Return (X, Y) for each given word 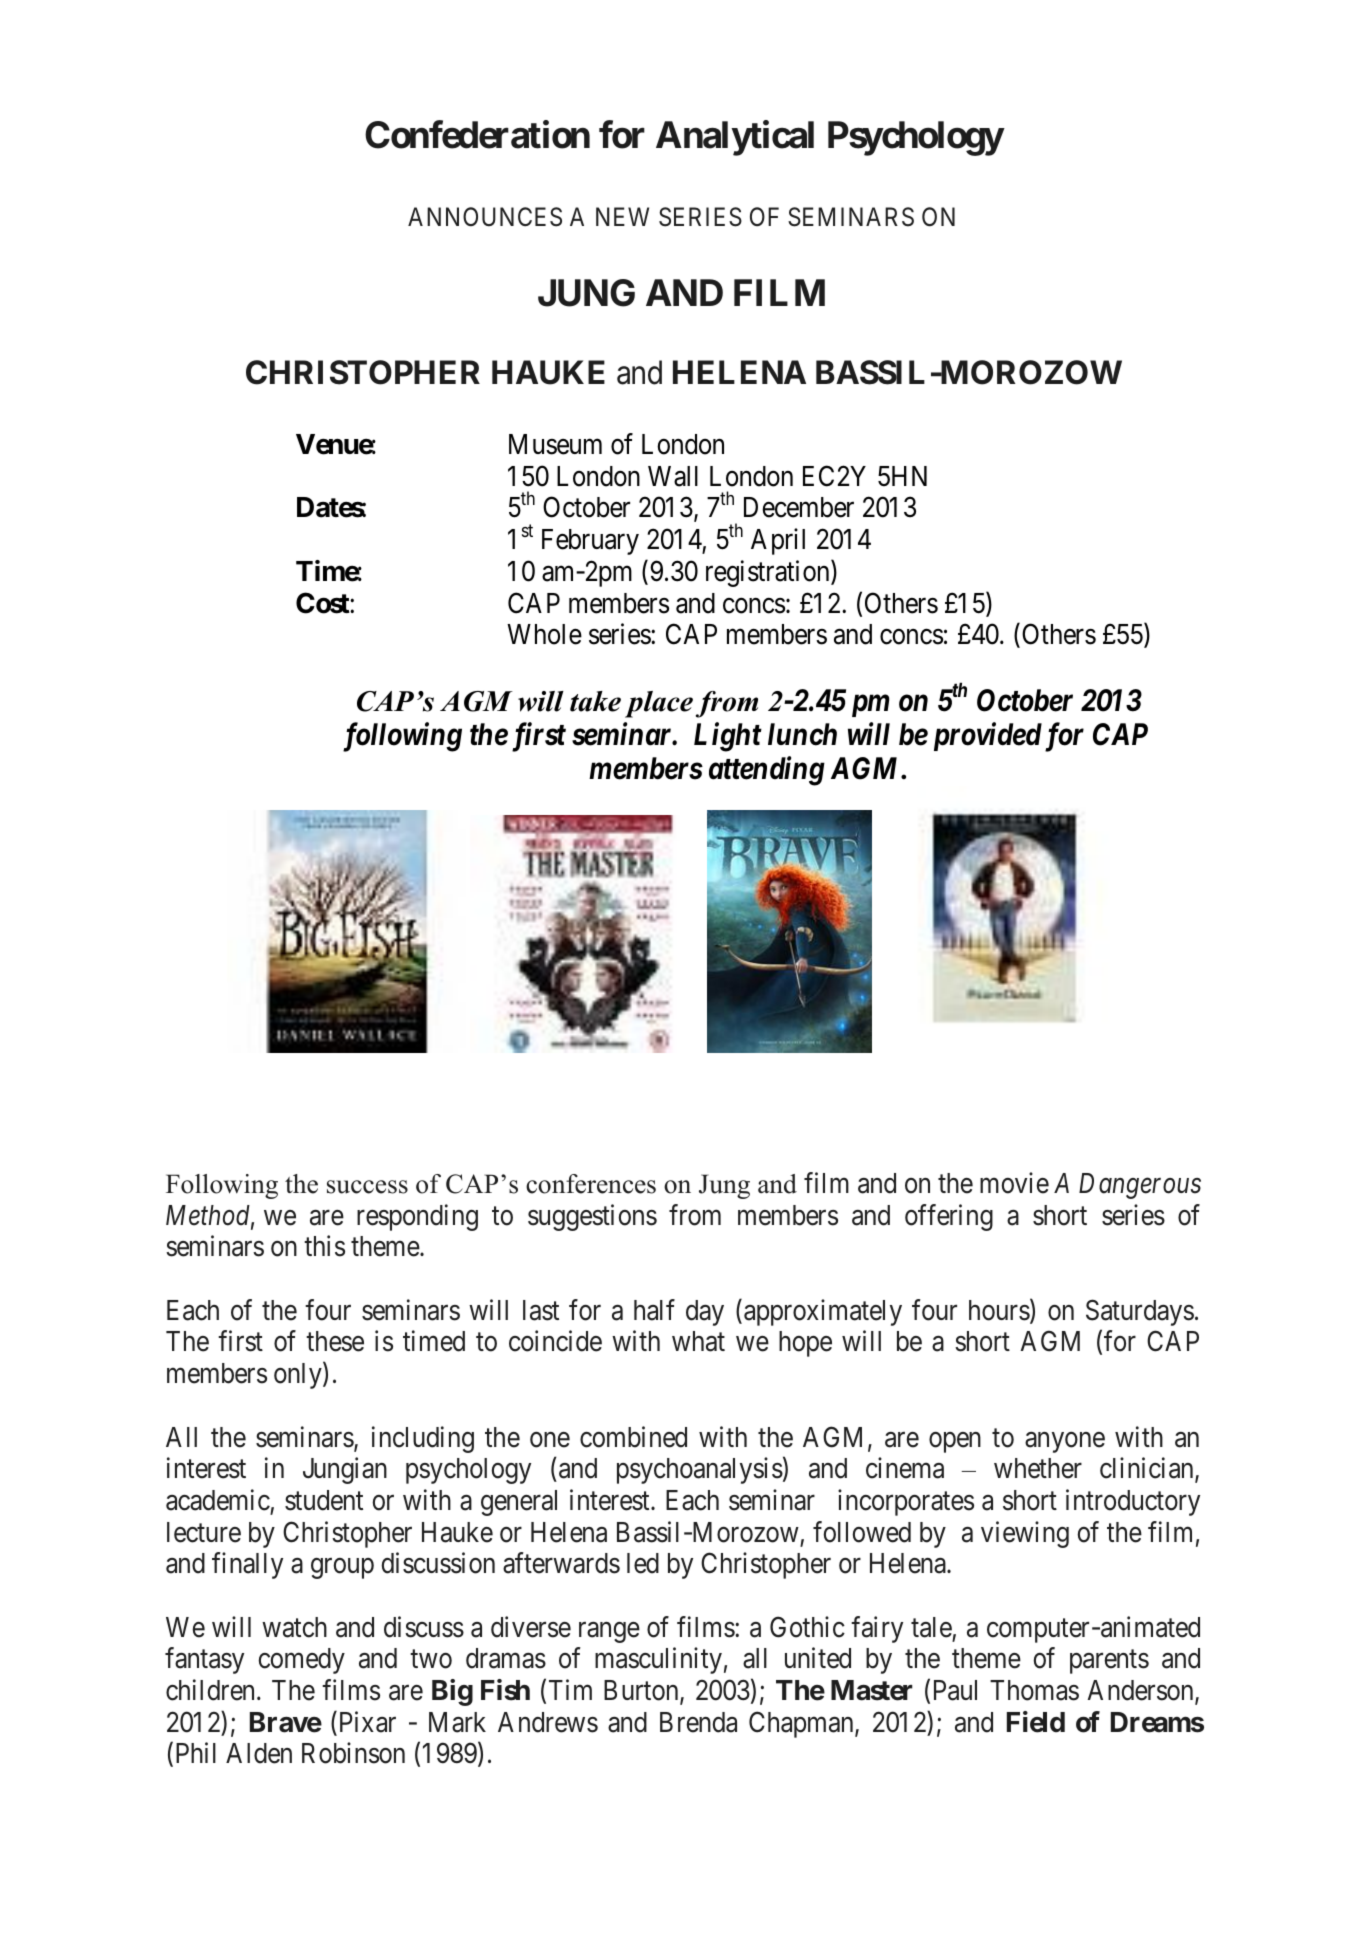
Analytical (735, 138)
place (659, 704)
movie (1014, 1183)
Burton (642, 1691)
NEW (622, 217)
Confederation (477, 134)
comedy (301, 1661)
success (367, 1187)
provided (988, 736)
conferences (591, 1184)
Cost (323, 603)
